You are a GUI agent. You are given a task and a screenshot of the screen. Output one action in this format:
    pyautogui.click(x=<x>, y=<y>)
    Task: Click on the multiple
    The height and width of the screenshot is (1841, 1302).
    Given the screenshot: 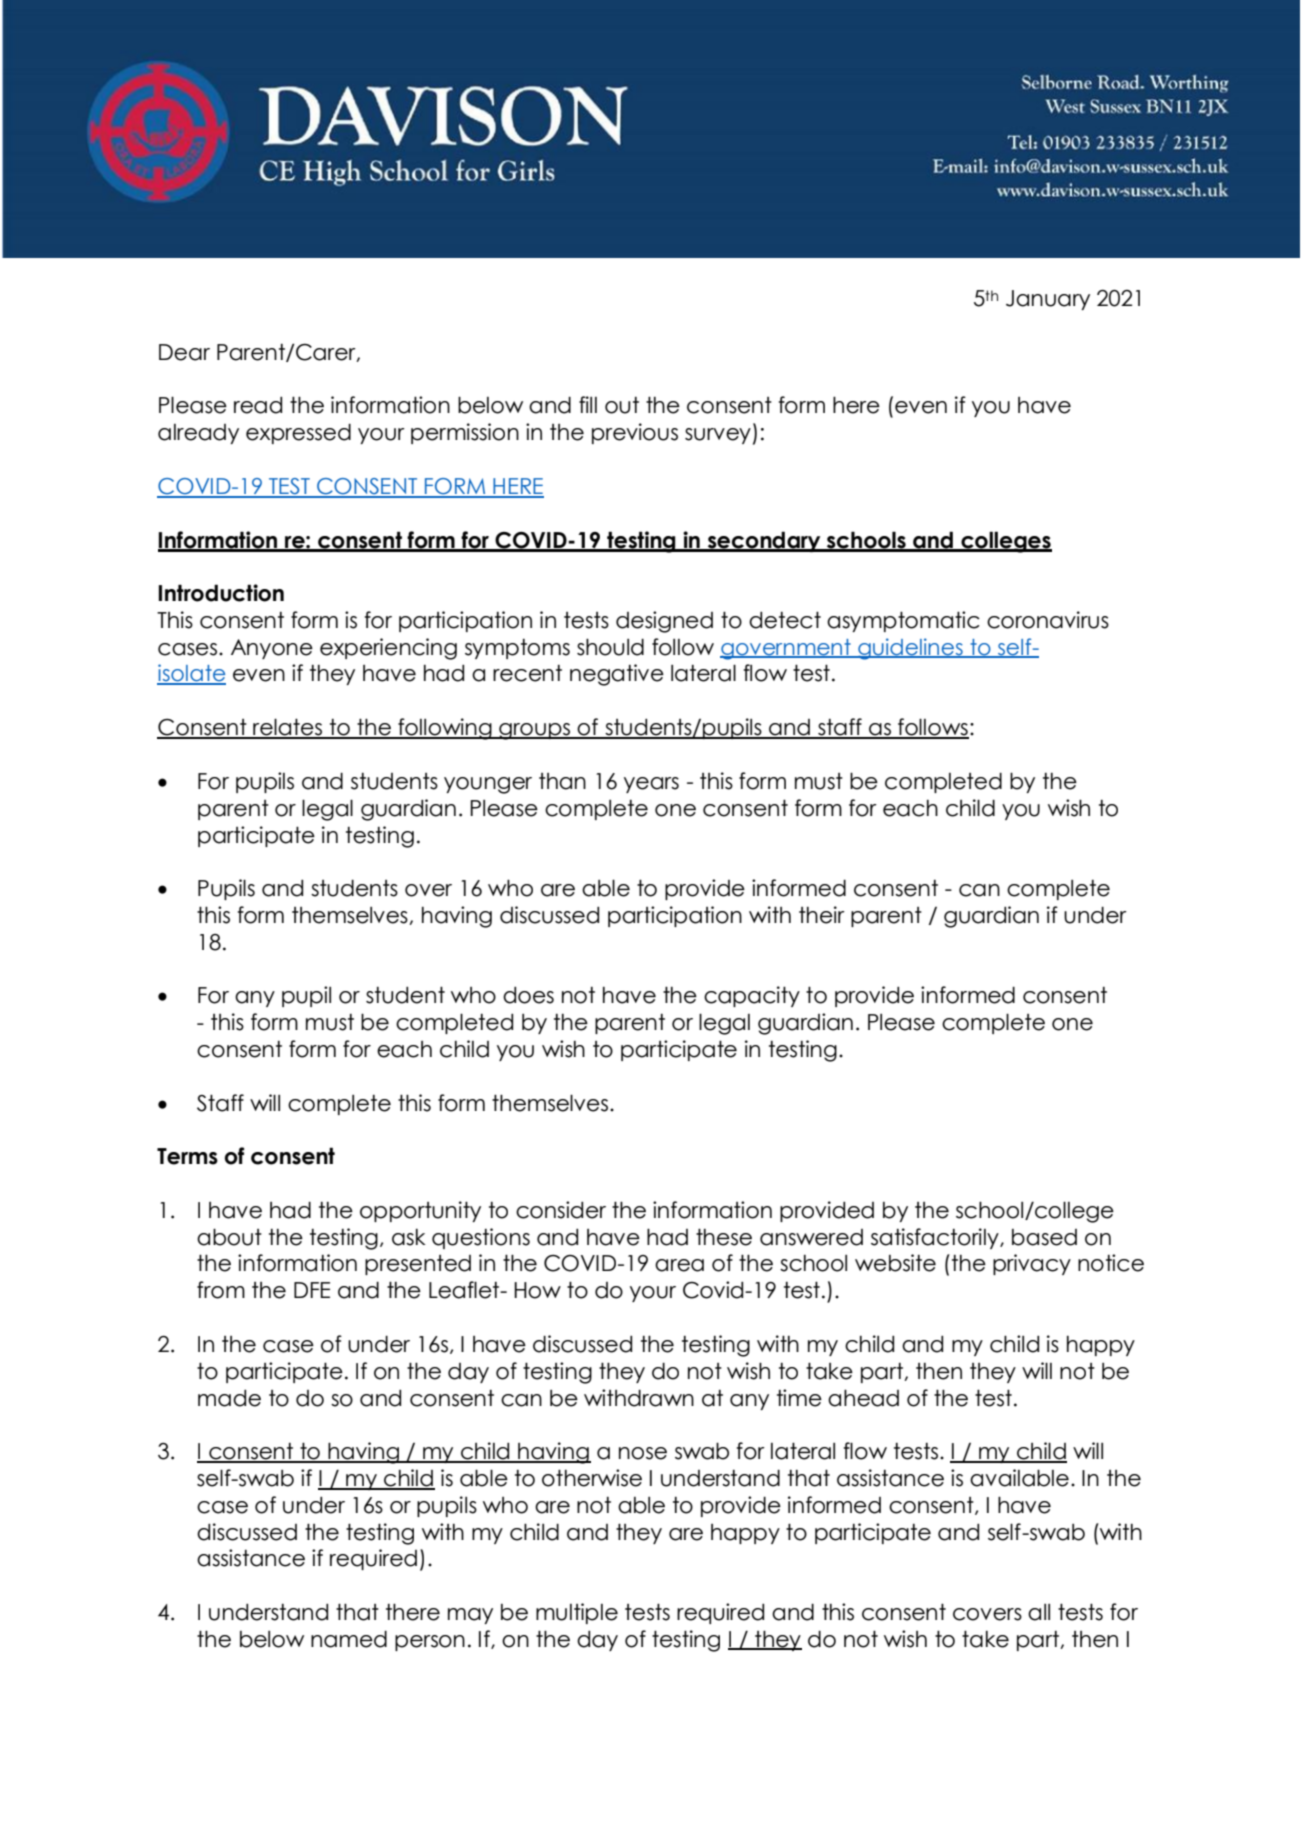 What is the action you would take?
    pyautogui.click(x=577, y=1613)
